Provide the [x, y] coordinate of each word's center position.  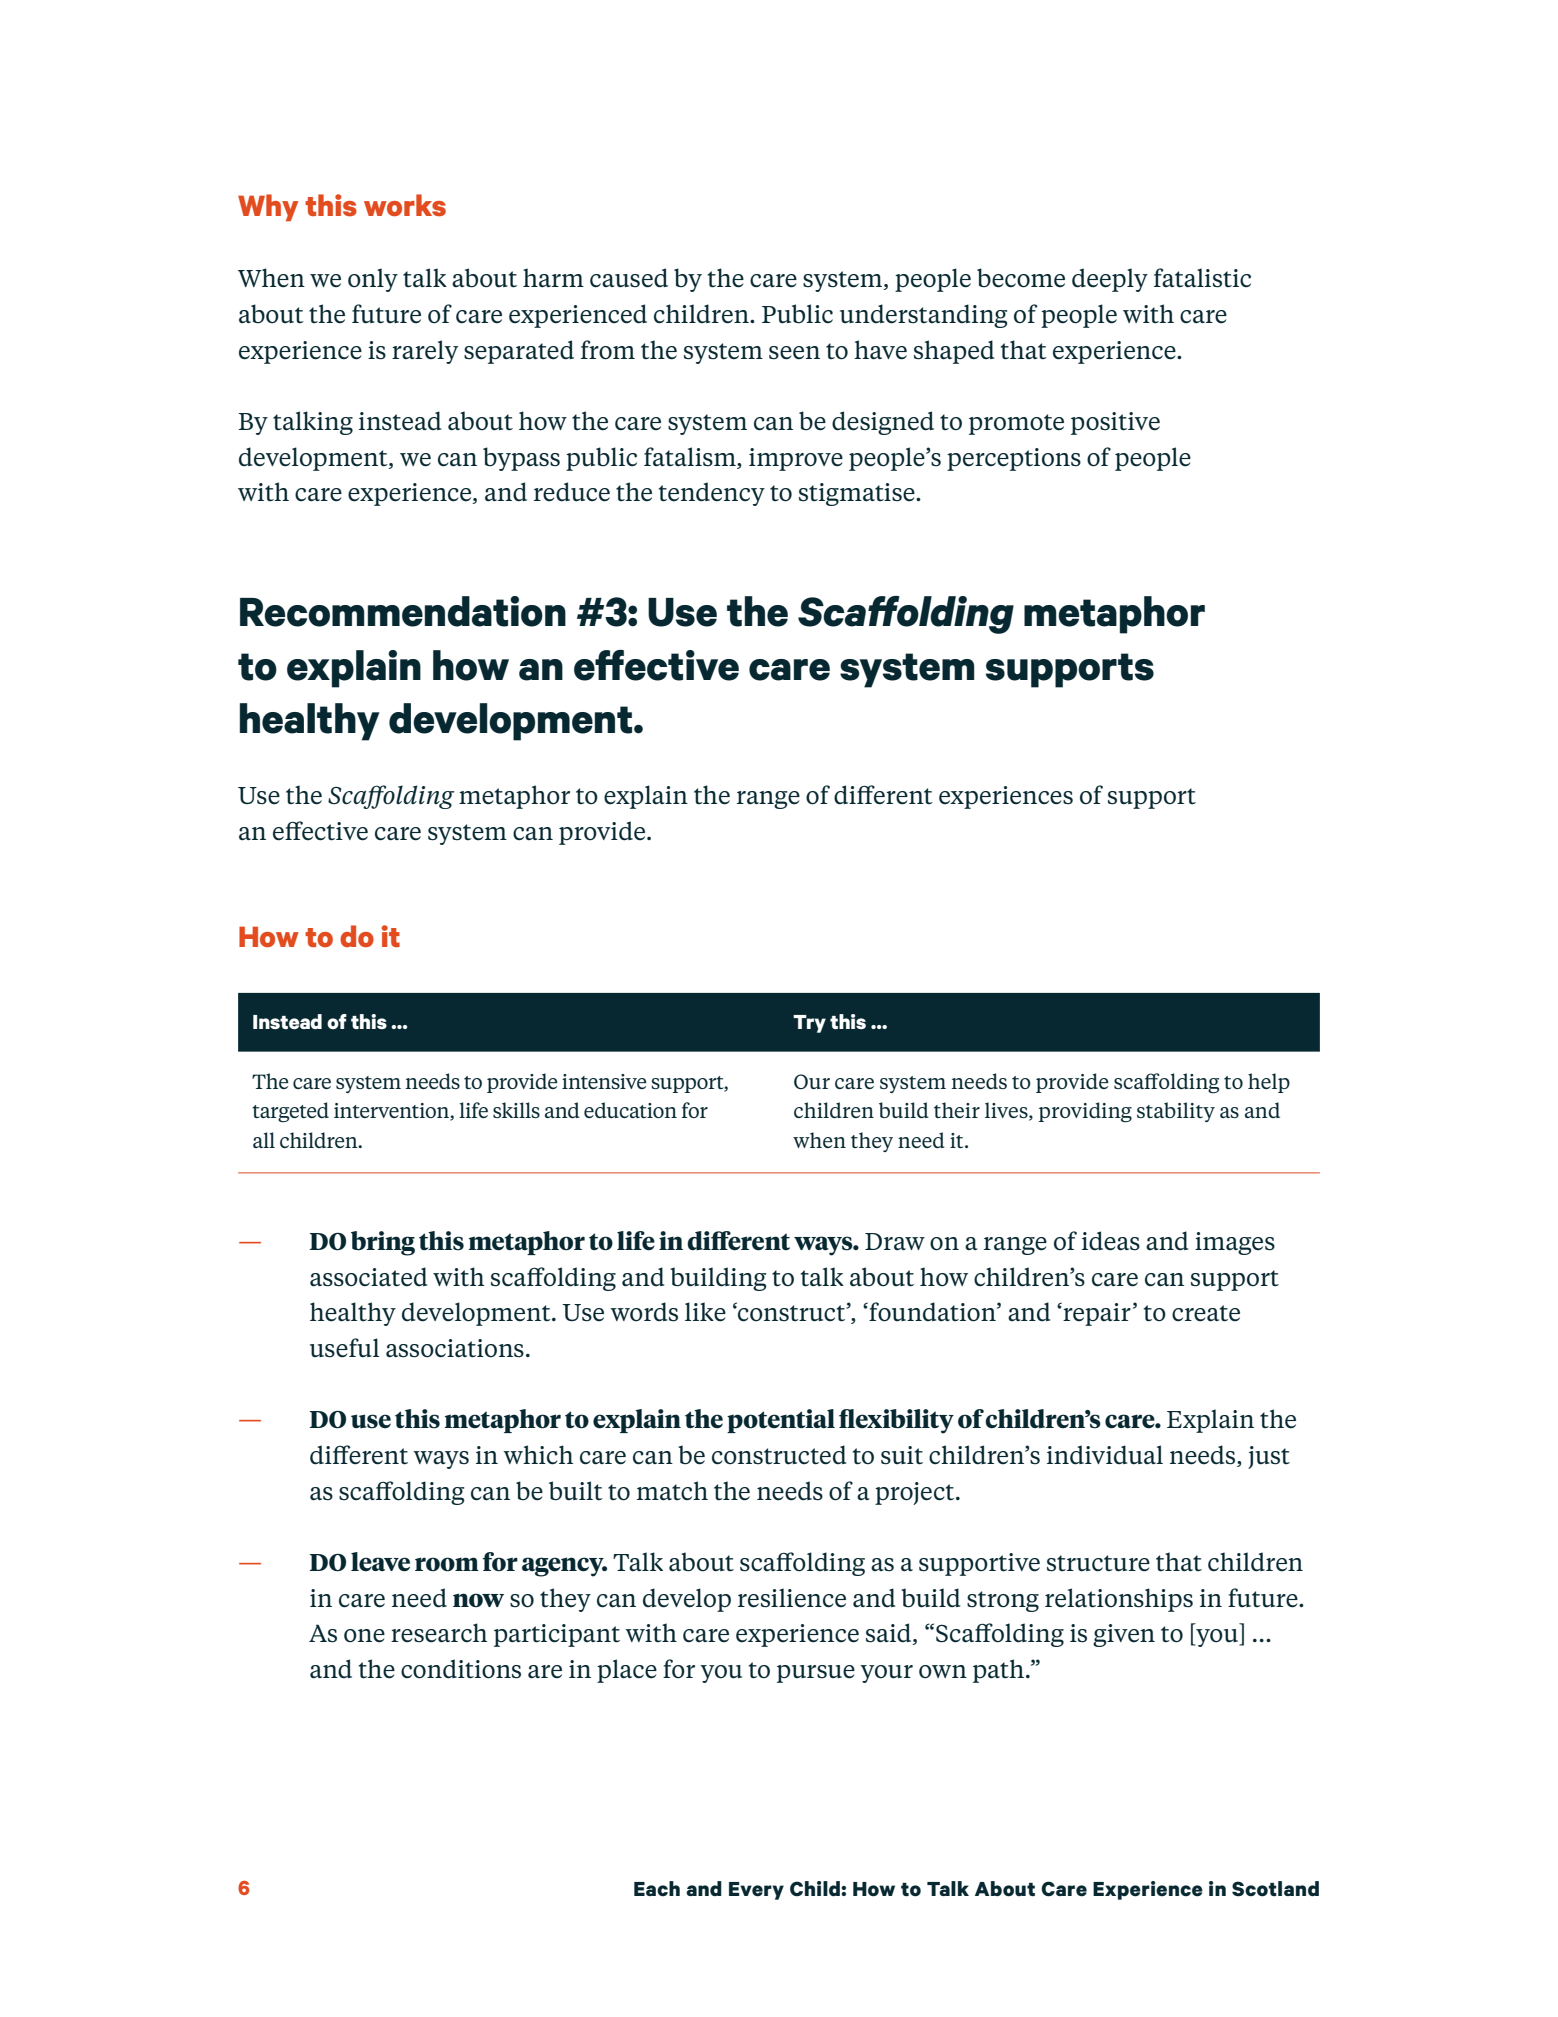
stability [1176, 1112]
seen [794, 353]
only [373, 280]
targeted [290, 1112]
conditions [461, 1669]
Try [809, 1024]
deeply [1110, 280]
